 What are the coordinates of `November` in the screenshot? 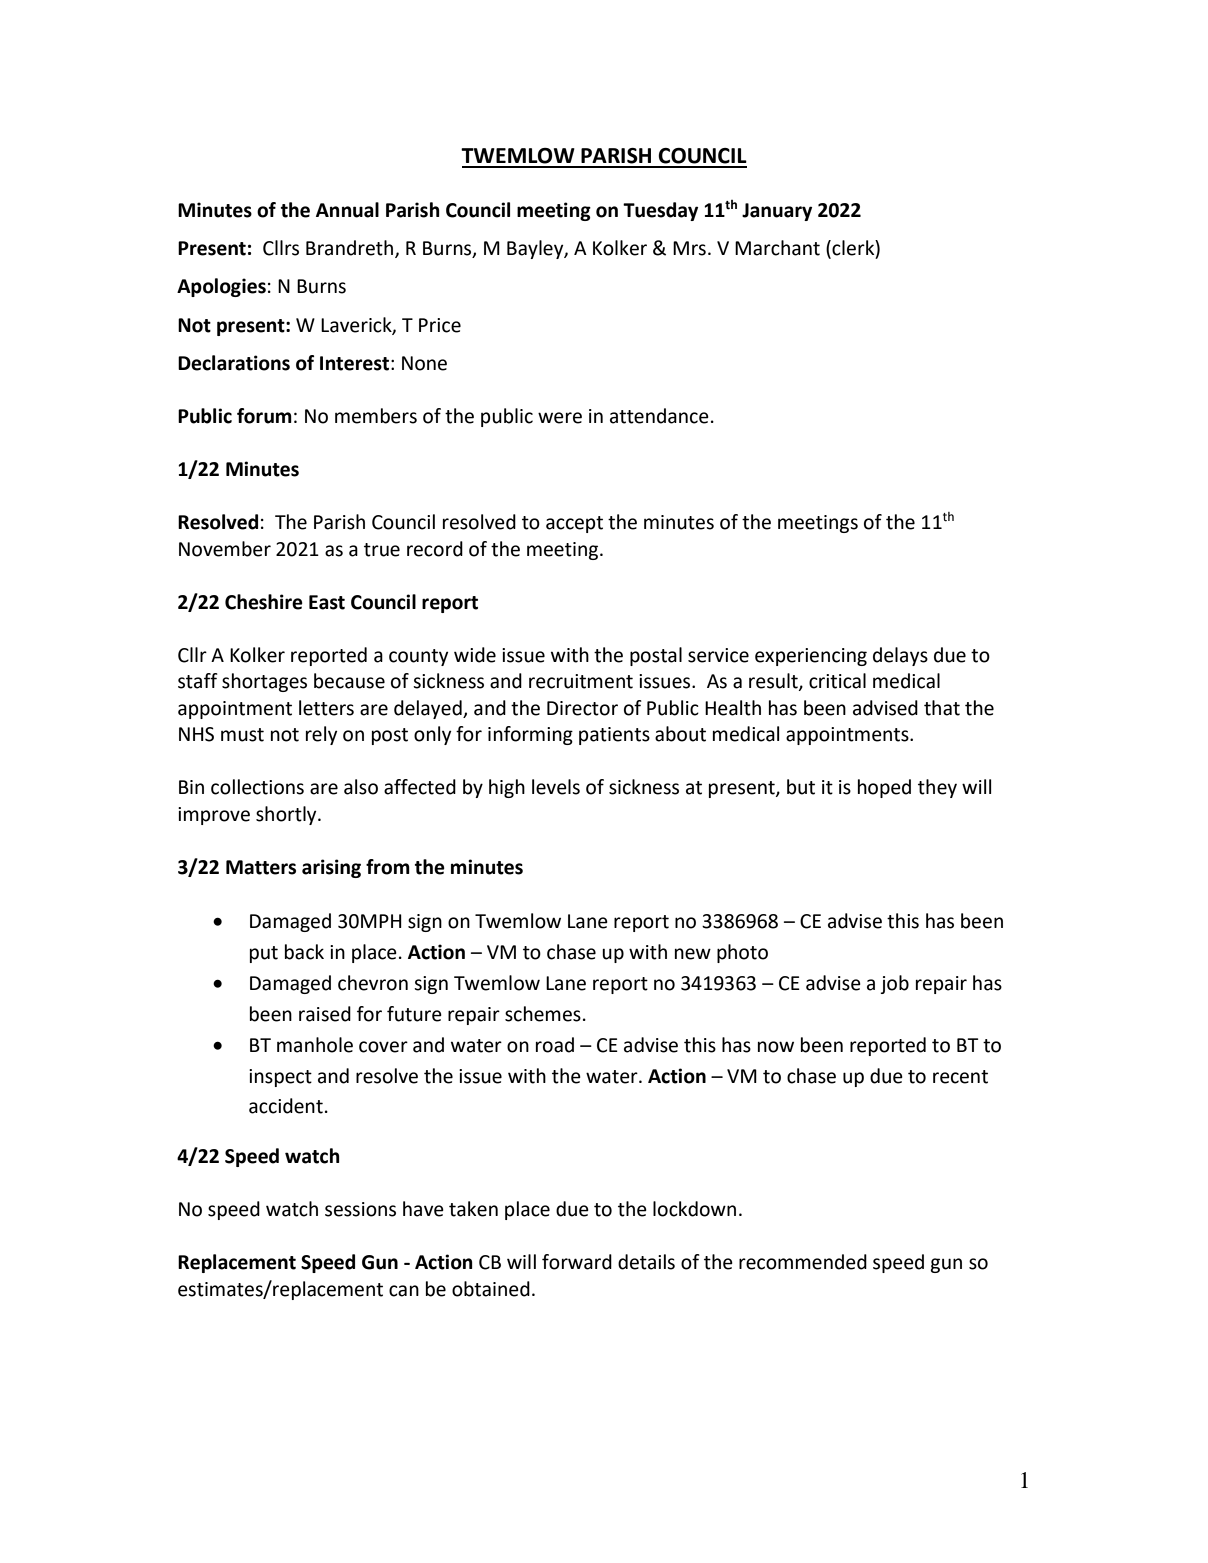 It's located at (225, 549).
